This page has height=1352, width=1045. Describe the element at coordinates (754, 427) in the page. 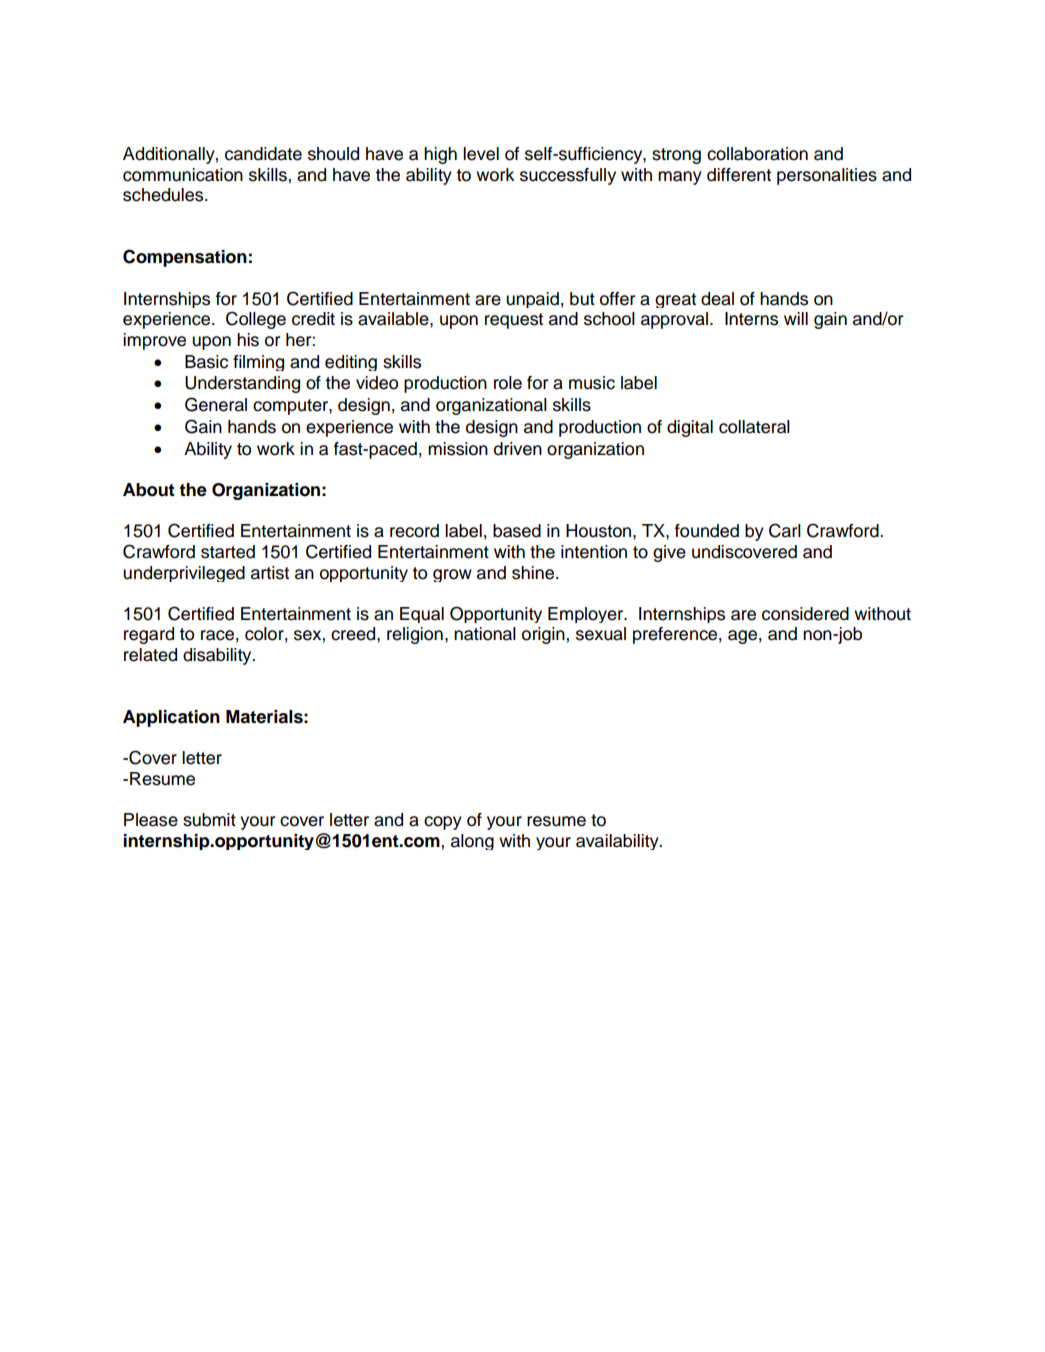

I see `collateral` at that location.
